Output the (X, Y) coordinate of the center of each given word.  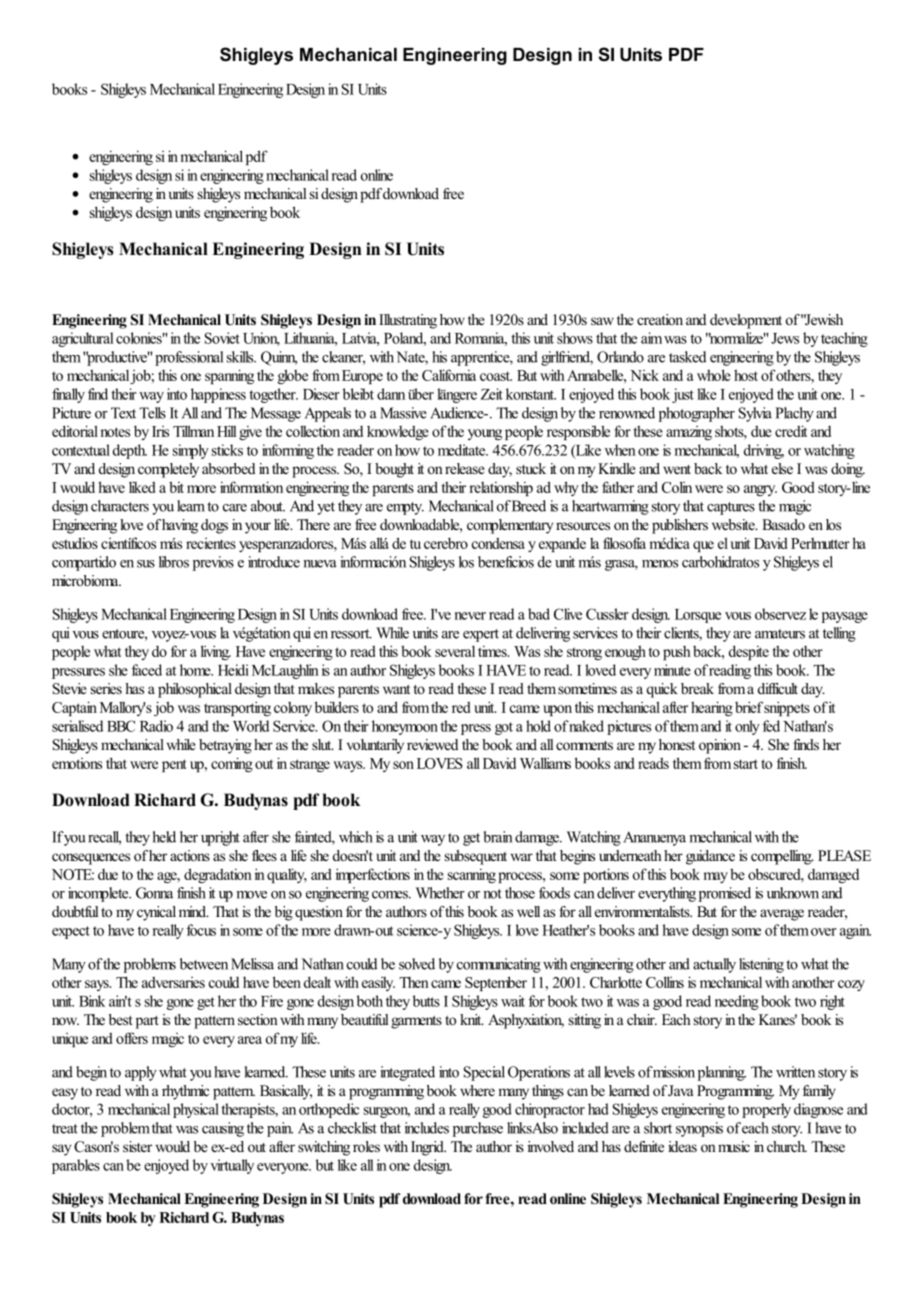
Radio (156, 726)
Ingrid (428, 1148)
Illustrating (408, 321)
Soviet (222, 338)
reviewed (432, 744)
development (746, 321)
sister (137, 1146)
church (787, 1146)
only (747, 727)
